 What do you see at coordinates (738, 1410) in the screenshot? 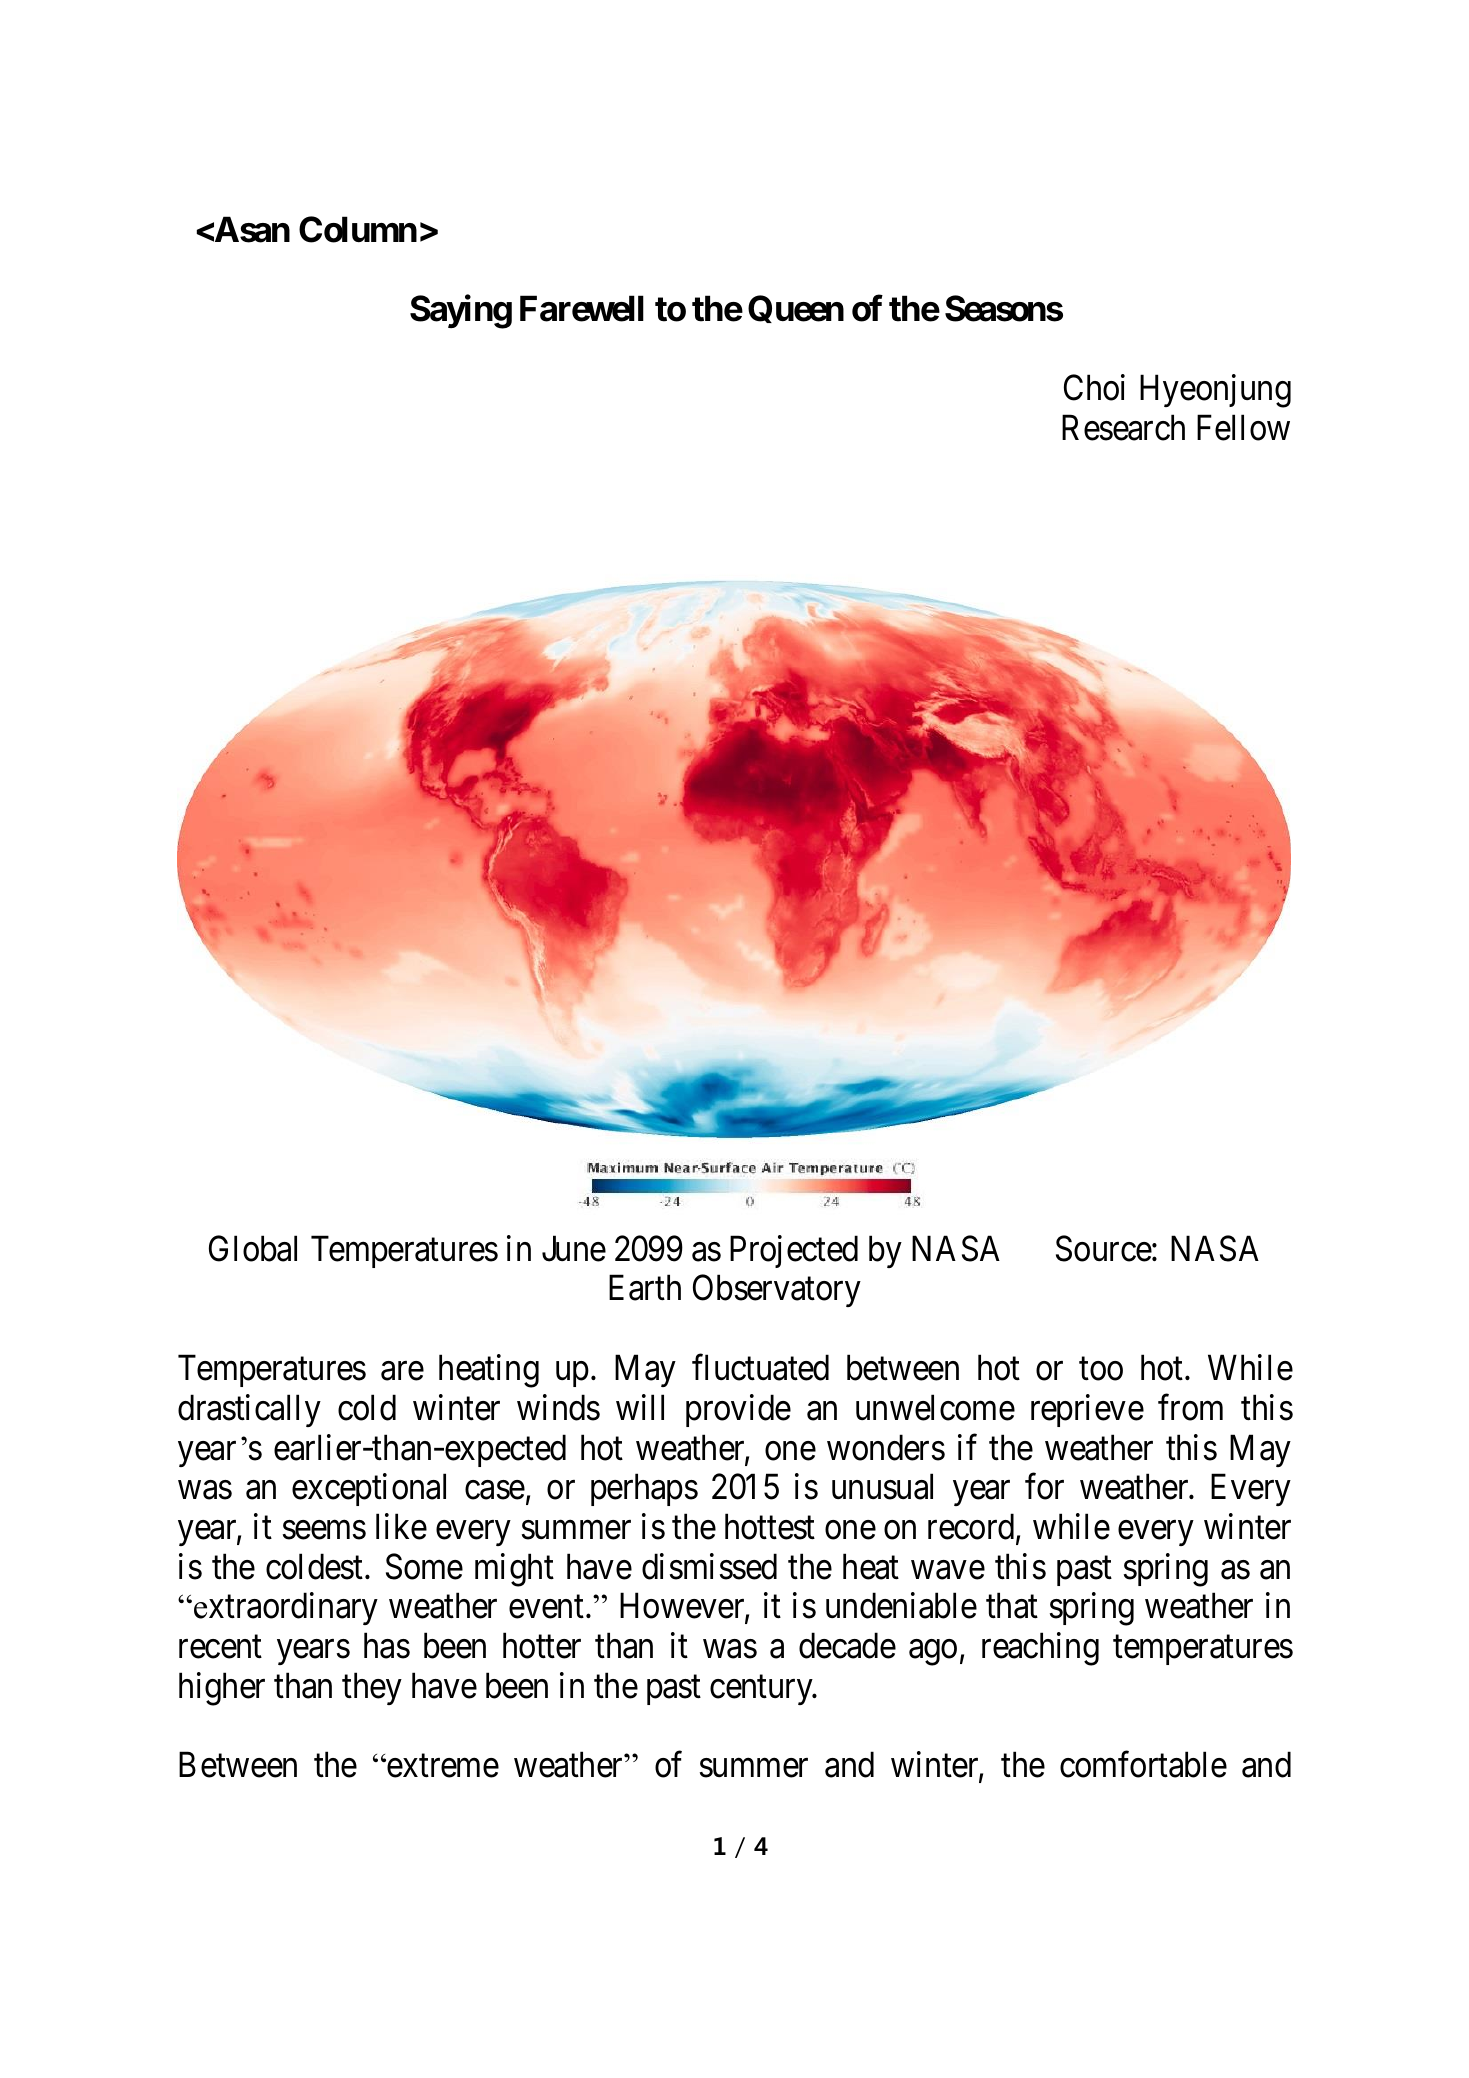
I see `provide` at bounding box center [738, 1410].
